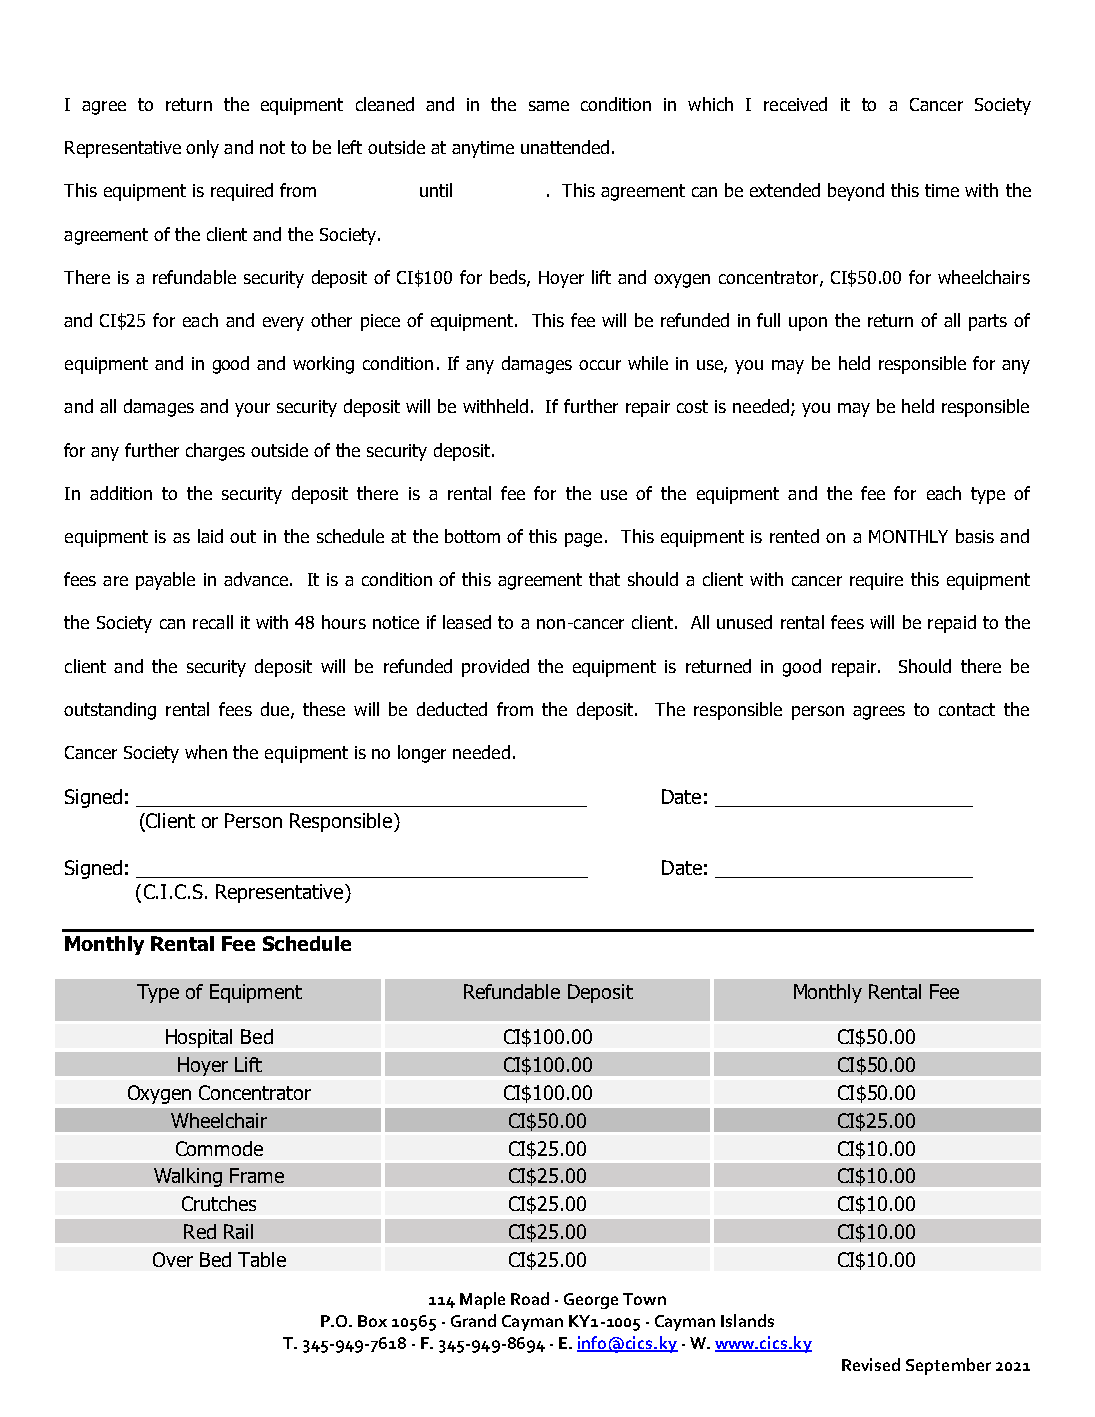 This image has width=1095, height=1417. Describe the element at coordinates (422, 754) in the image. I see `longer` at that location.
